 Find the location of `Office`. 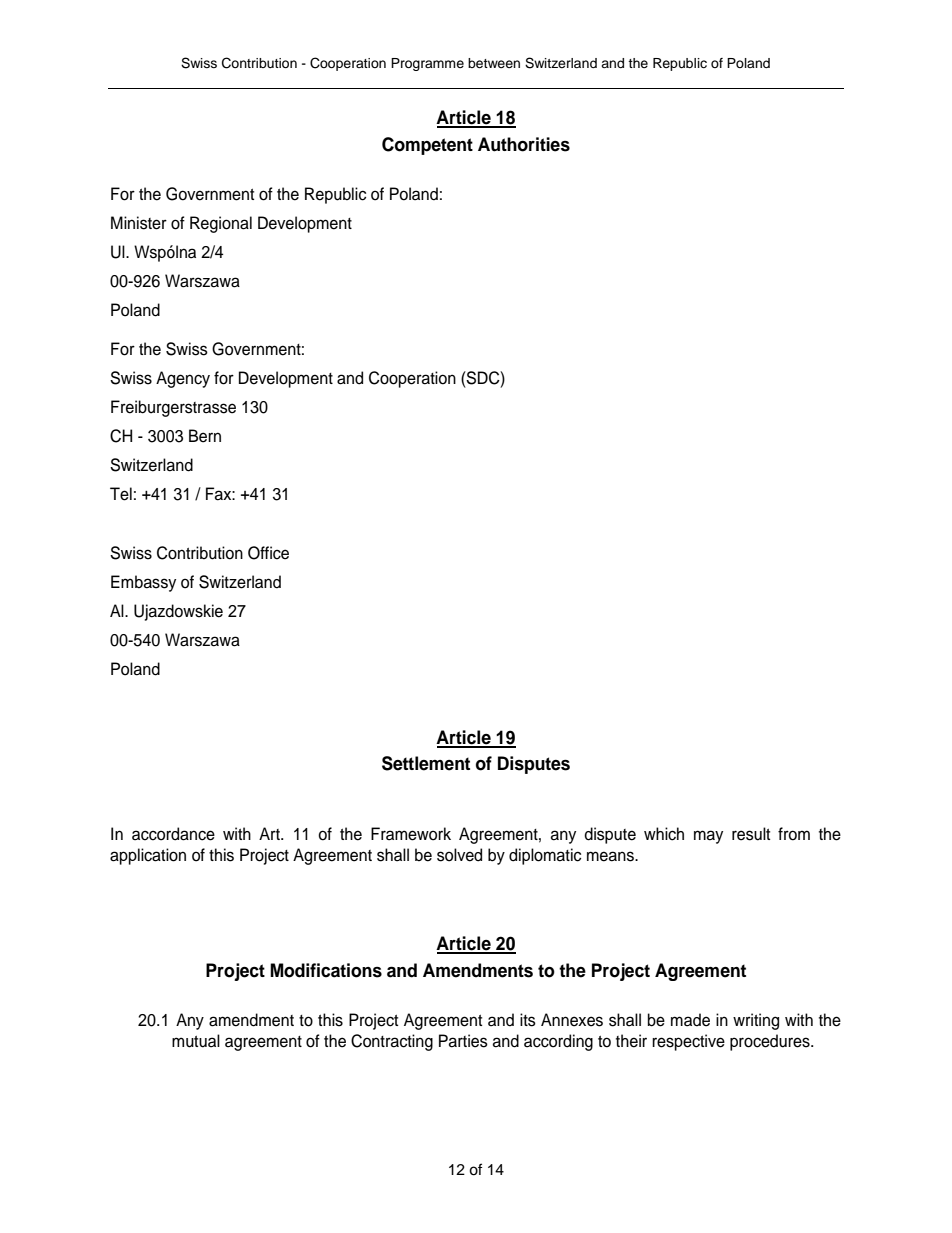

Office is located at coordinates (268, 553).
